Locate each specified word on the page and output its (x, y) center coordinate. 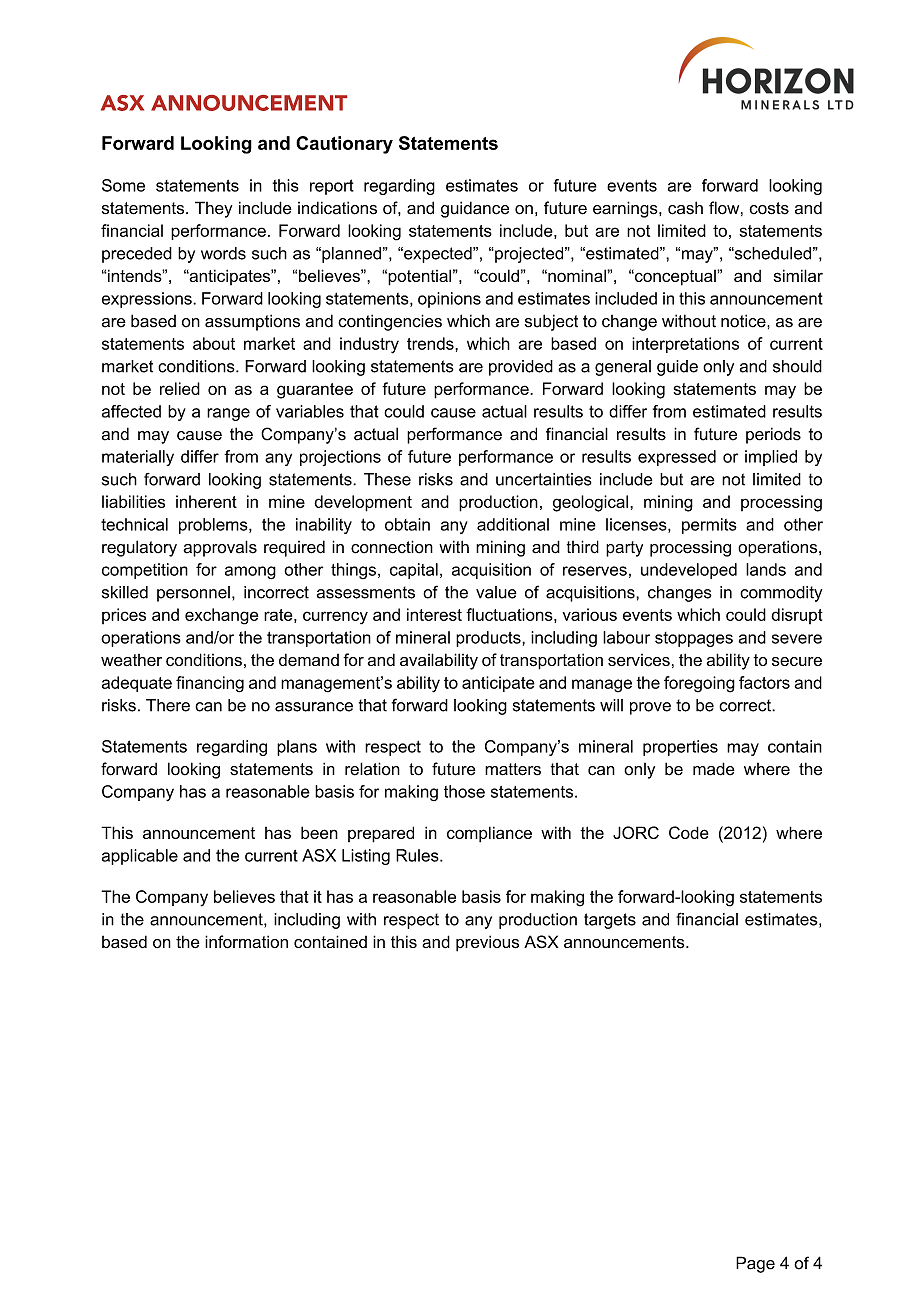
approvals (220, 548)
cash (685, 208)
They (213, 209)
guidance (475, 209)
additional (513, 524)
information (246, 942)
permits (709, 526)
